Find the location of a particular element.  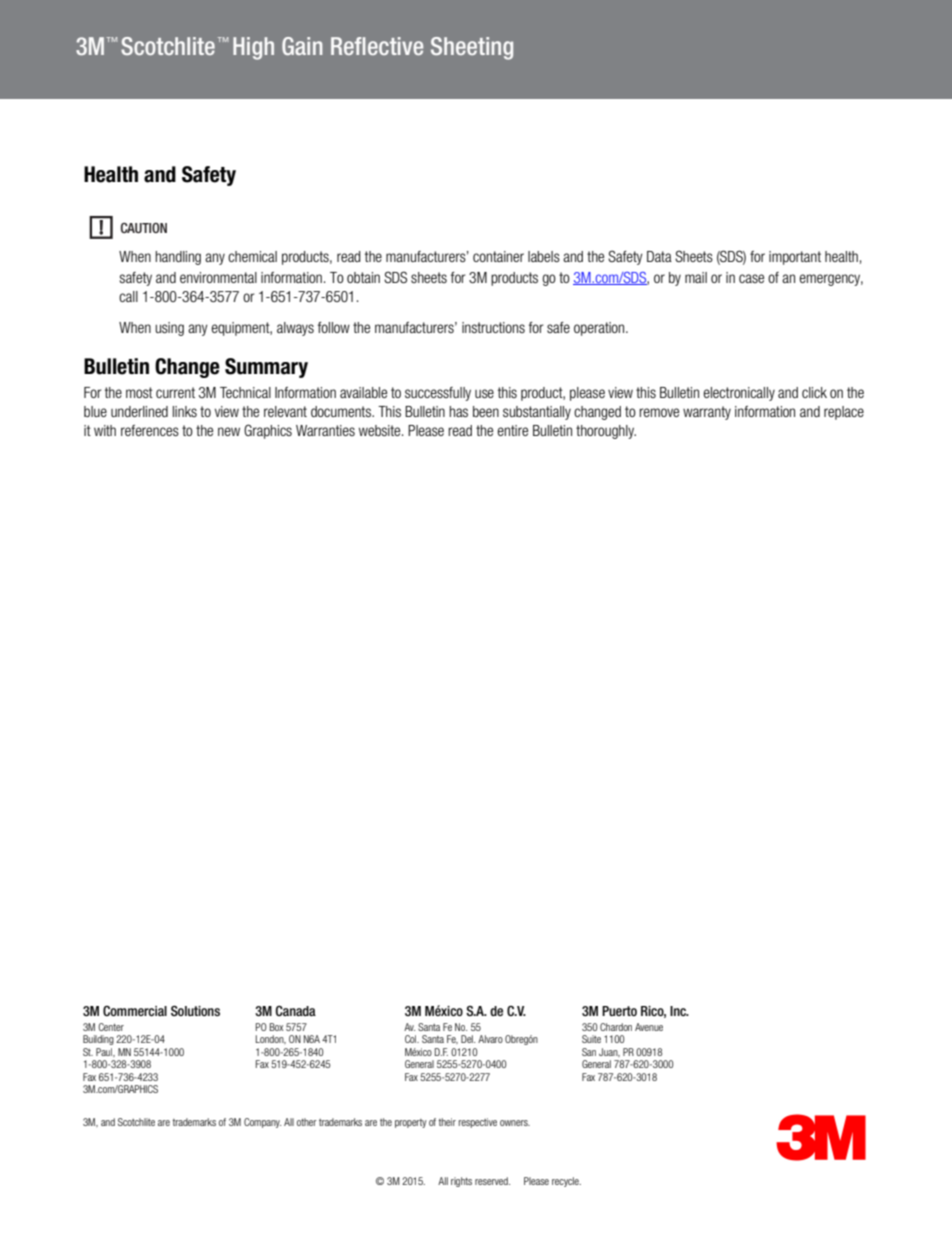

High is located at coordinates (253, 48).
